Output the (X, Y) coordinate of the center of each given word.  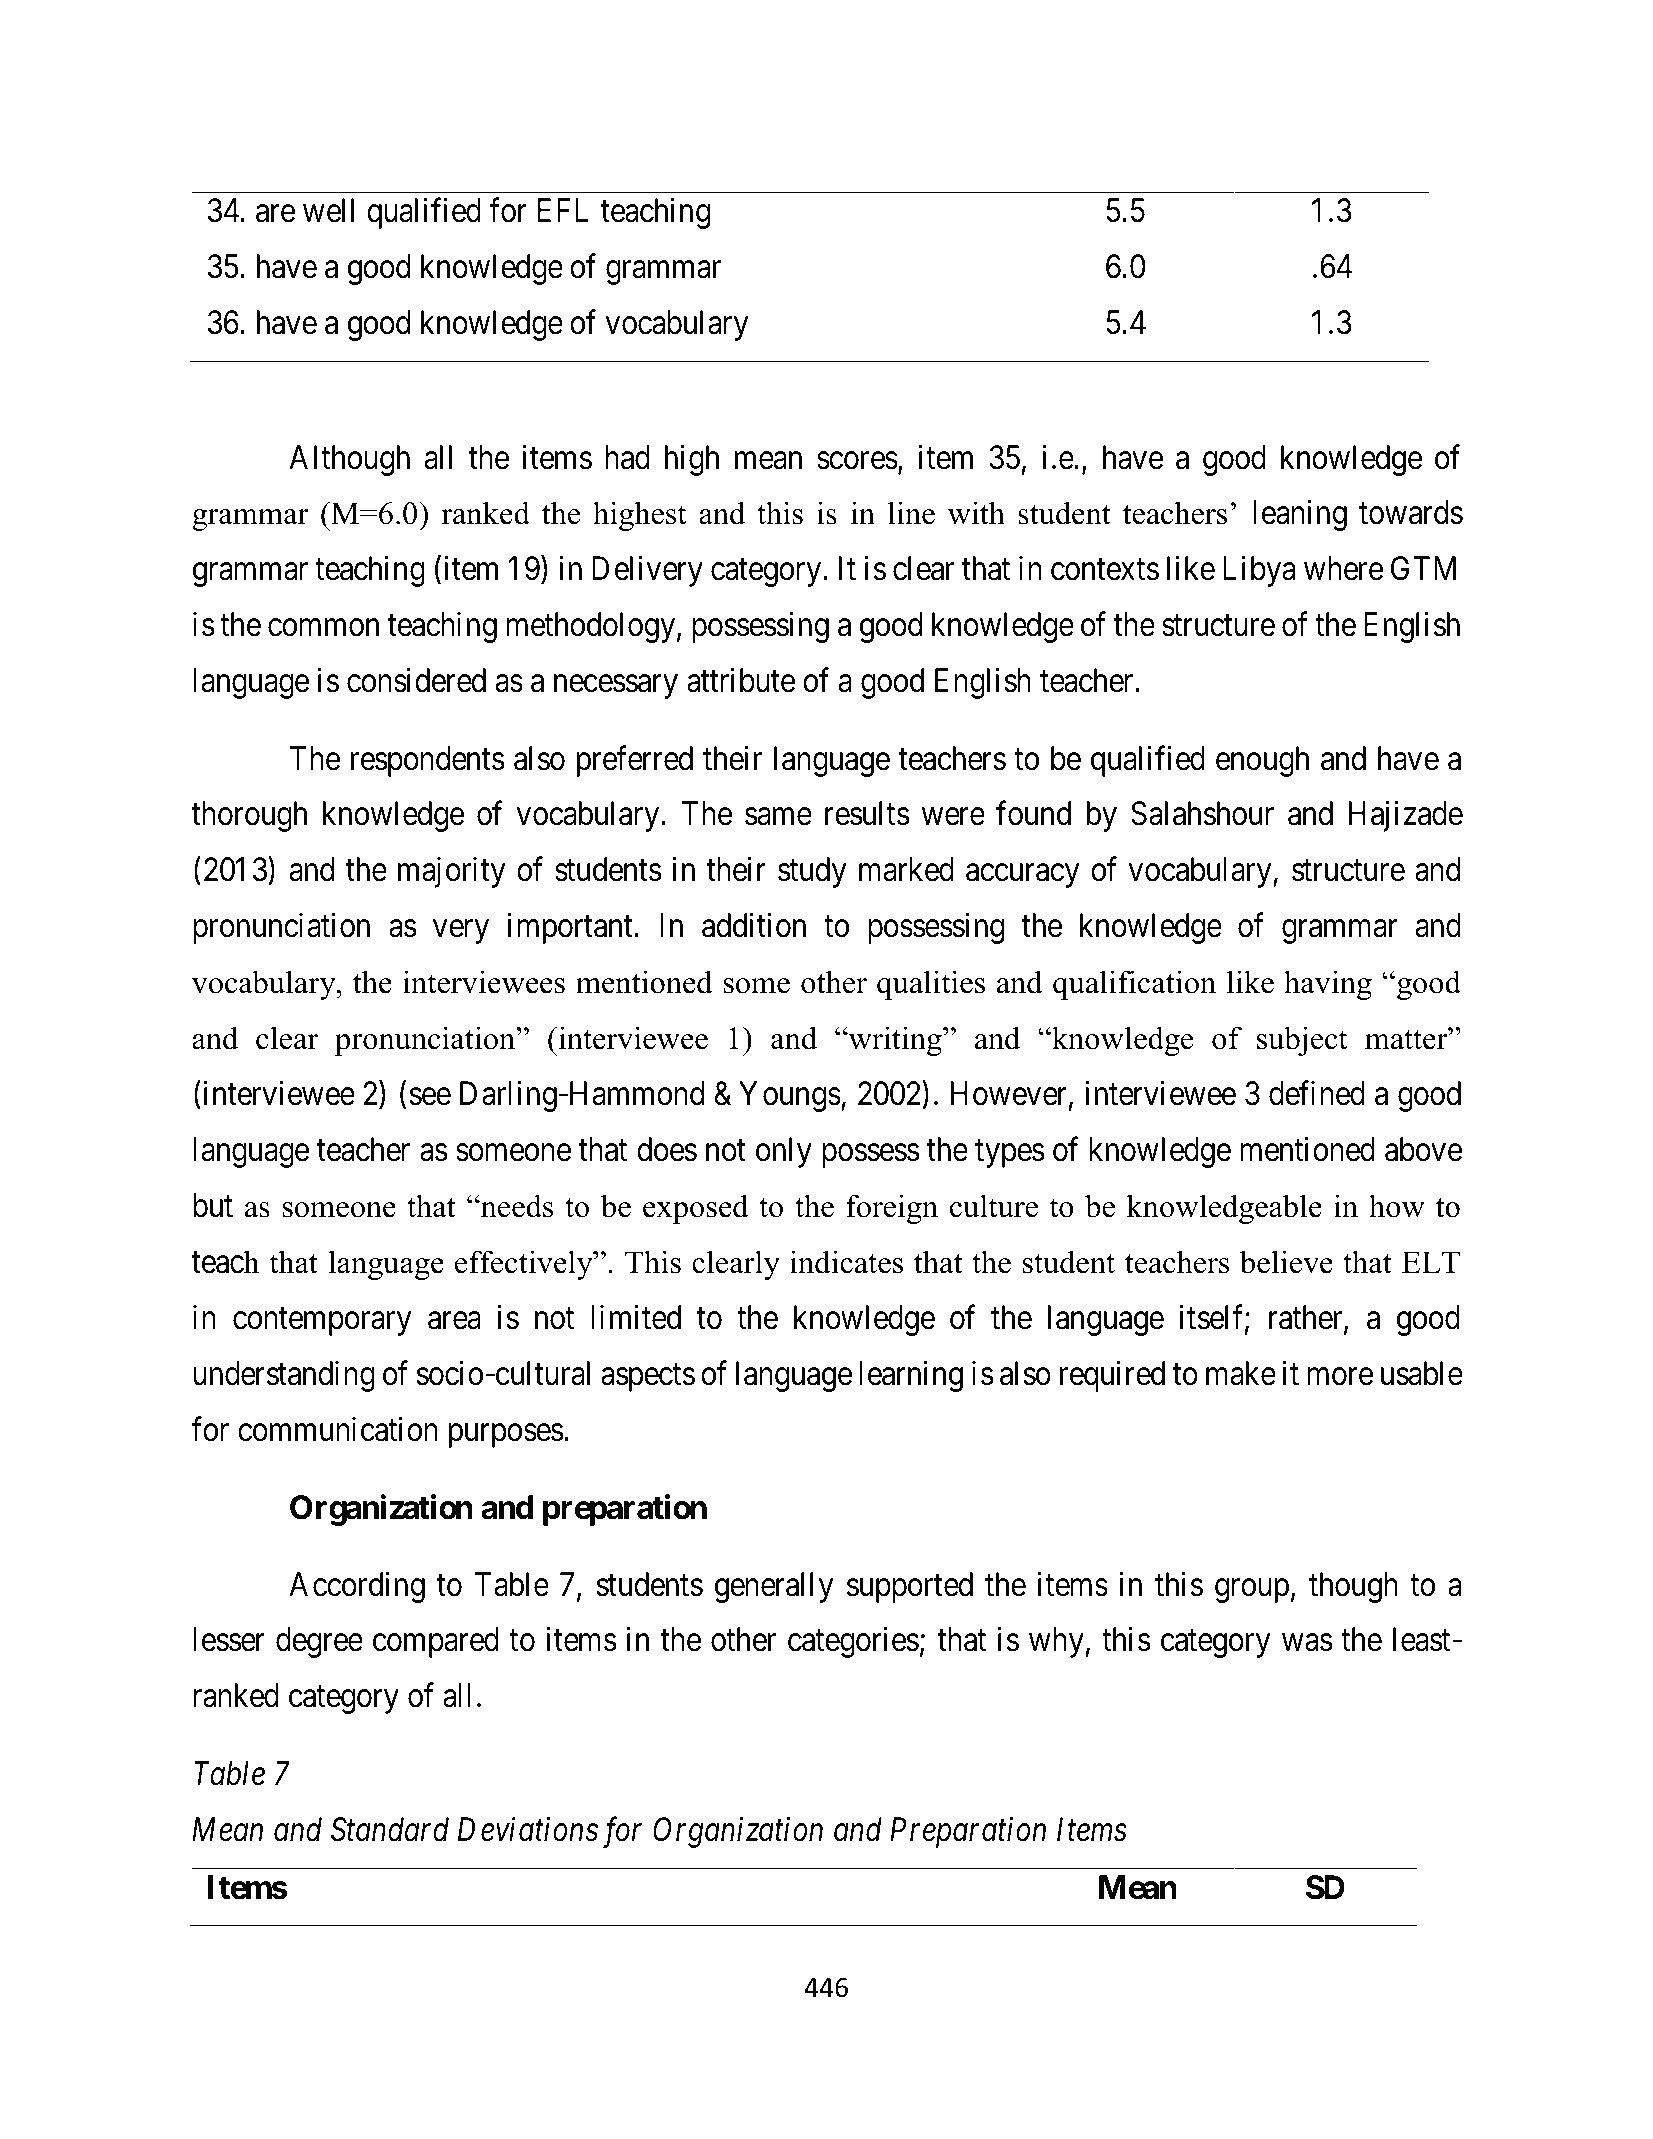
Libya (1259, 571)
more (1340, 1377)
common (323, 628)
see (430, 1097)
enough (1262, 761)
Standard (390, 1829)
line (911, 513)
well (328, 210)
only (784, 1152)
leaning (1300, 515)
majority (452, 872)
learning (911, 1376)
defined (1317, 1093)
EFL (562, 210)
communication (338, 1429)
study (812, 872)
